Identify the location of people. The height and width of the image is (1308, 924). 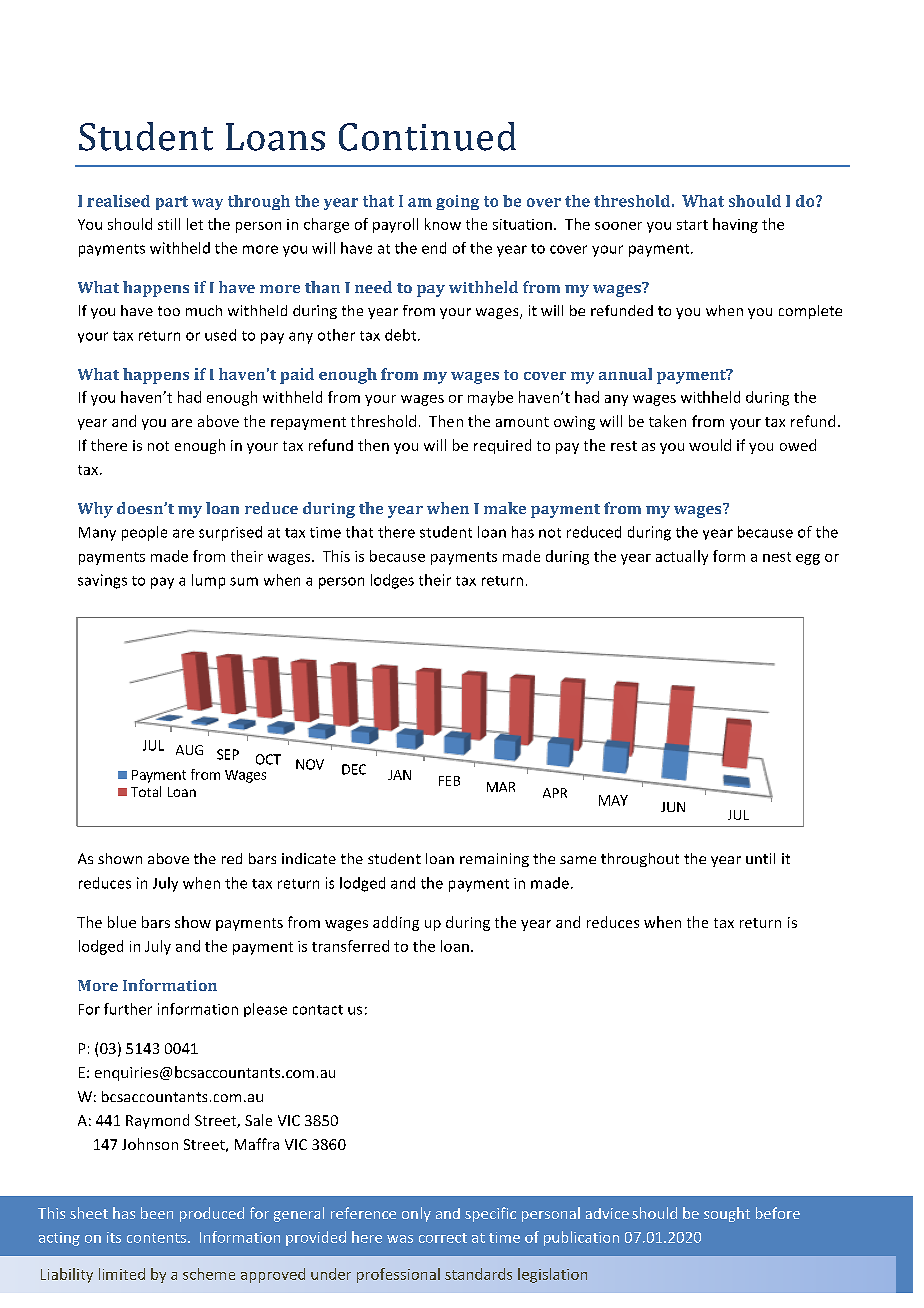
(144, 533).
